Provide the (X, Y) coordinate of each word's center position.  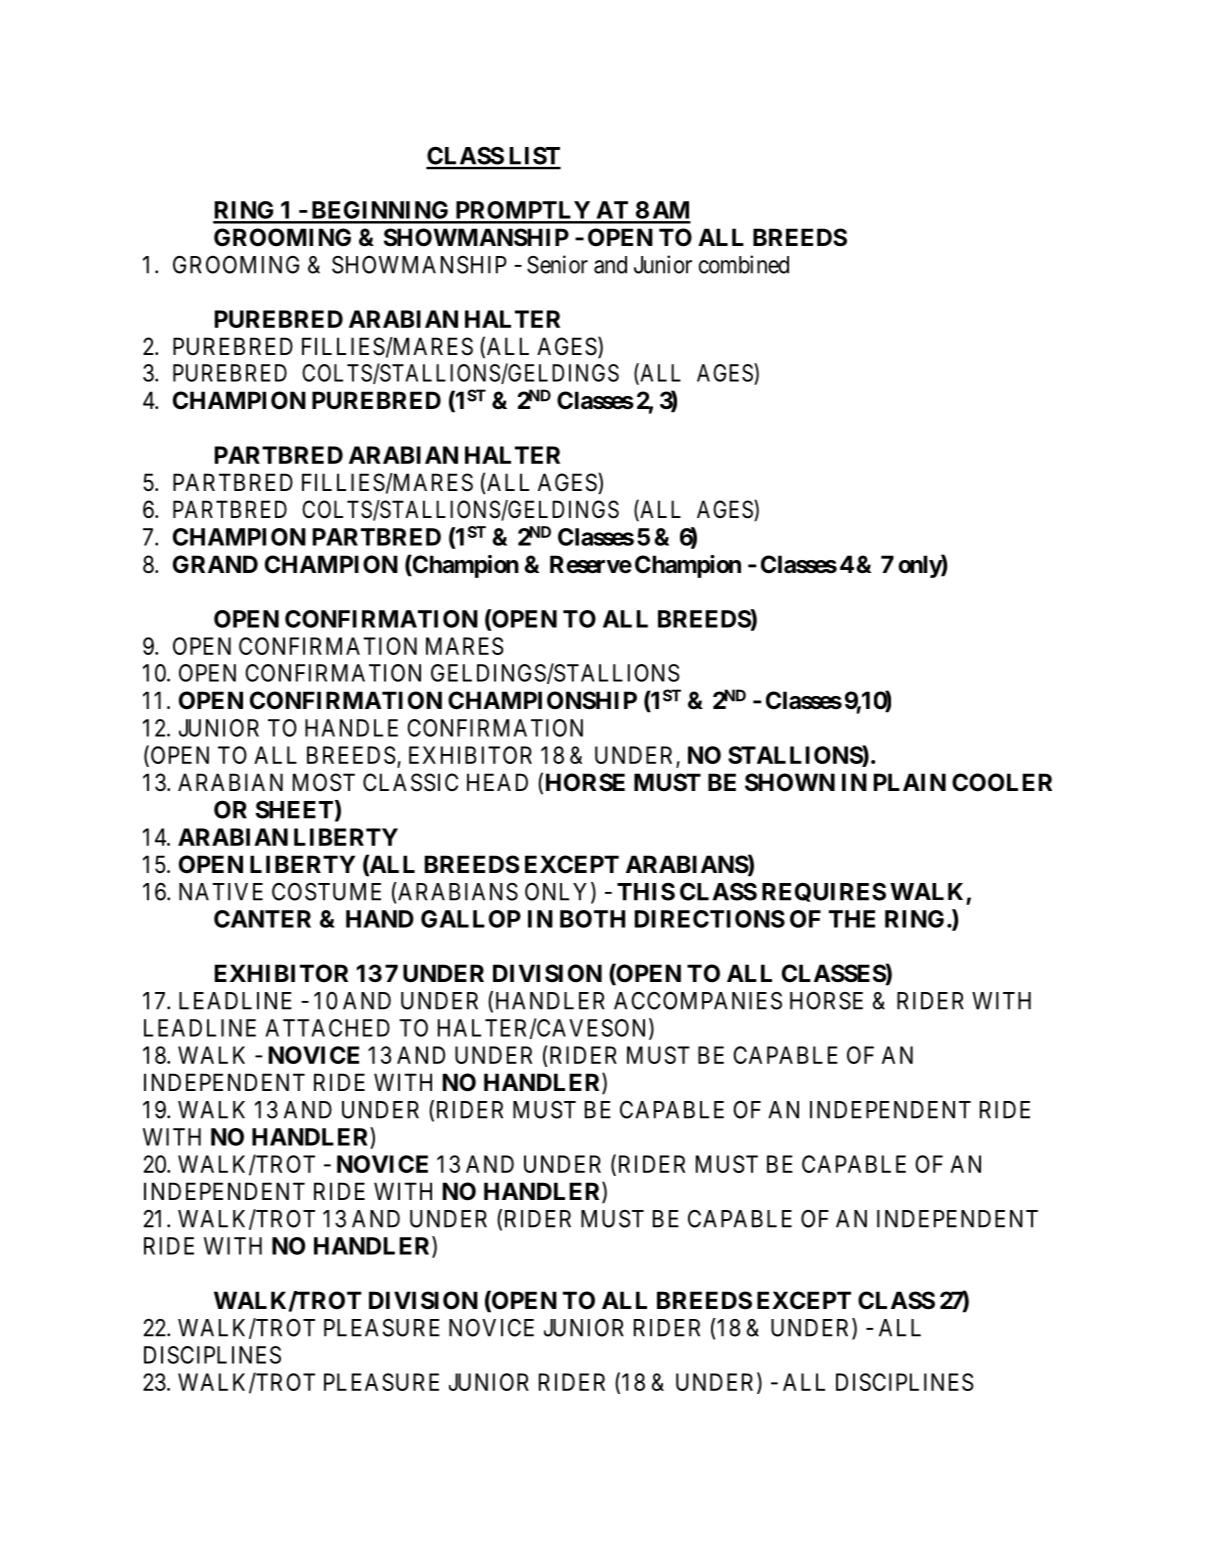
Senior (557, 264)
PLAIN (910, 782)
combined (744, 264)
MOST (324, 782)
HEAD (497, 782)
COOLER (1002, 782)
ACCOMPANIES (698, 1001)
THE (852, 919)
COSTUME (326, 892)
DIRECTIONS (710, 919)
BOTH (592, 919)
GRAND (215, 564)
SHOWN (790, 782)
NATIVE (221, 892)
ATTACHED (327, 1028)
